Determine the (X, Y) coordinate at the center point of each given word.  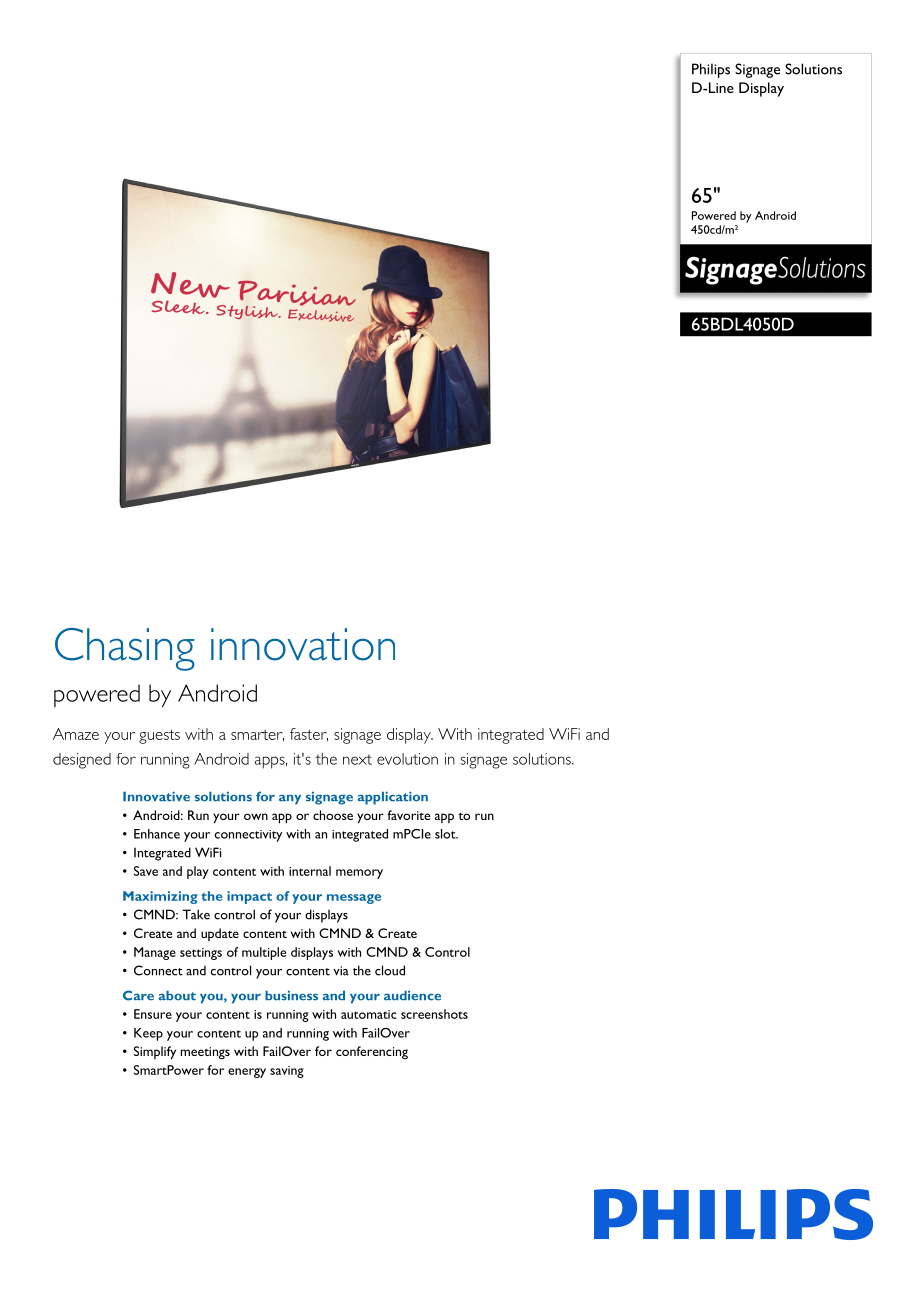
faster (309, 735)
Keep (148, 1034)
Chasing (125, 649)
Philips (711, 70)
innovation (303, 644)
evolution (407, 759)
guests (159, 736)
